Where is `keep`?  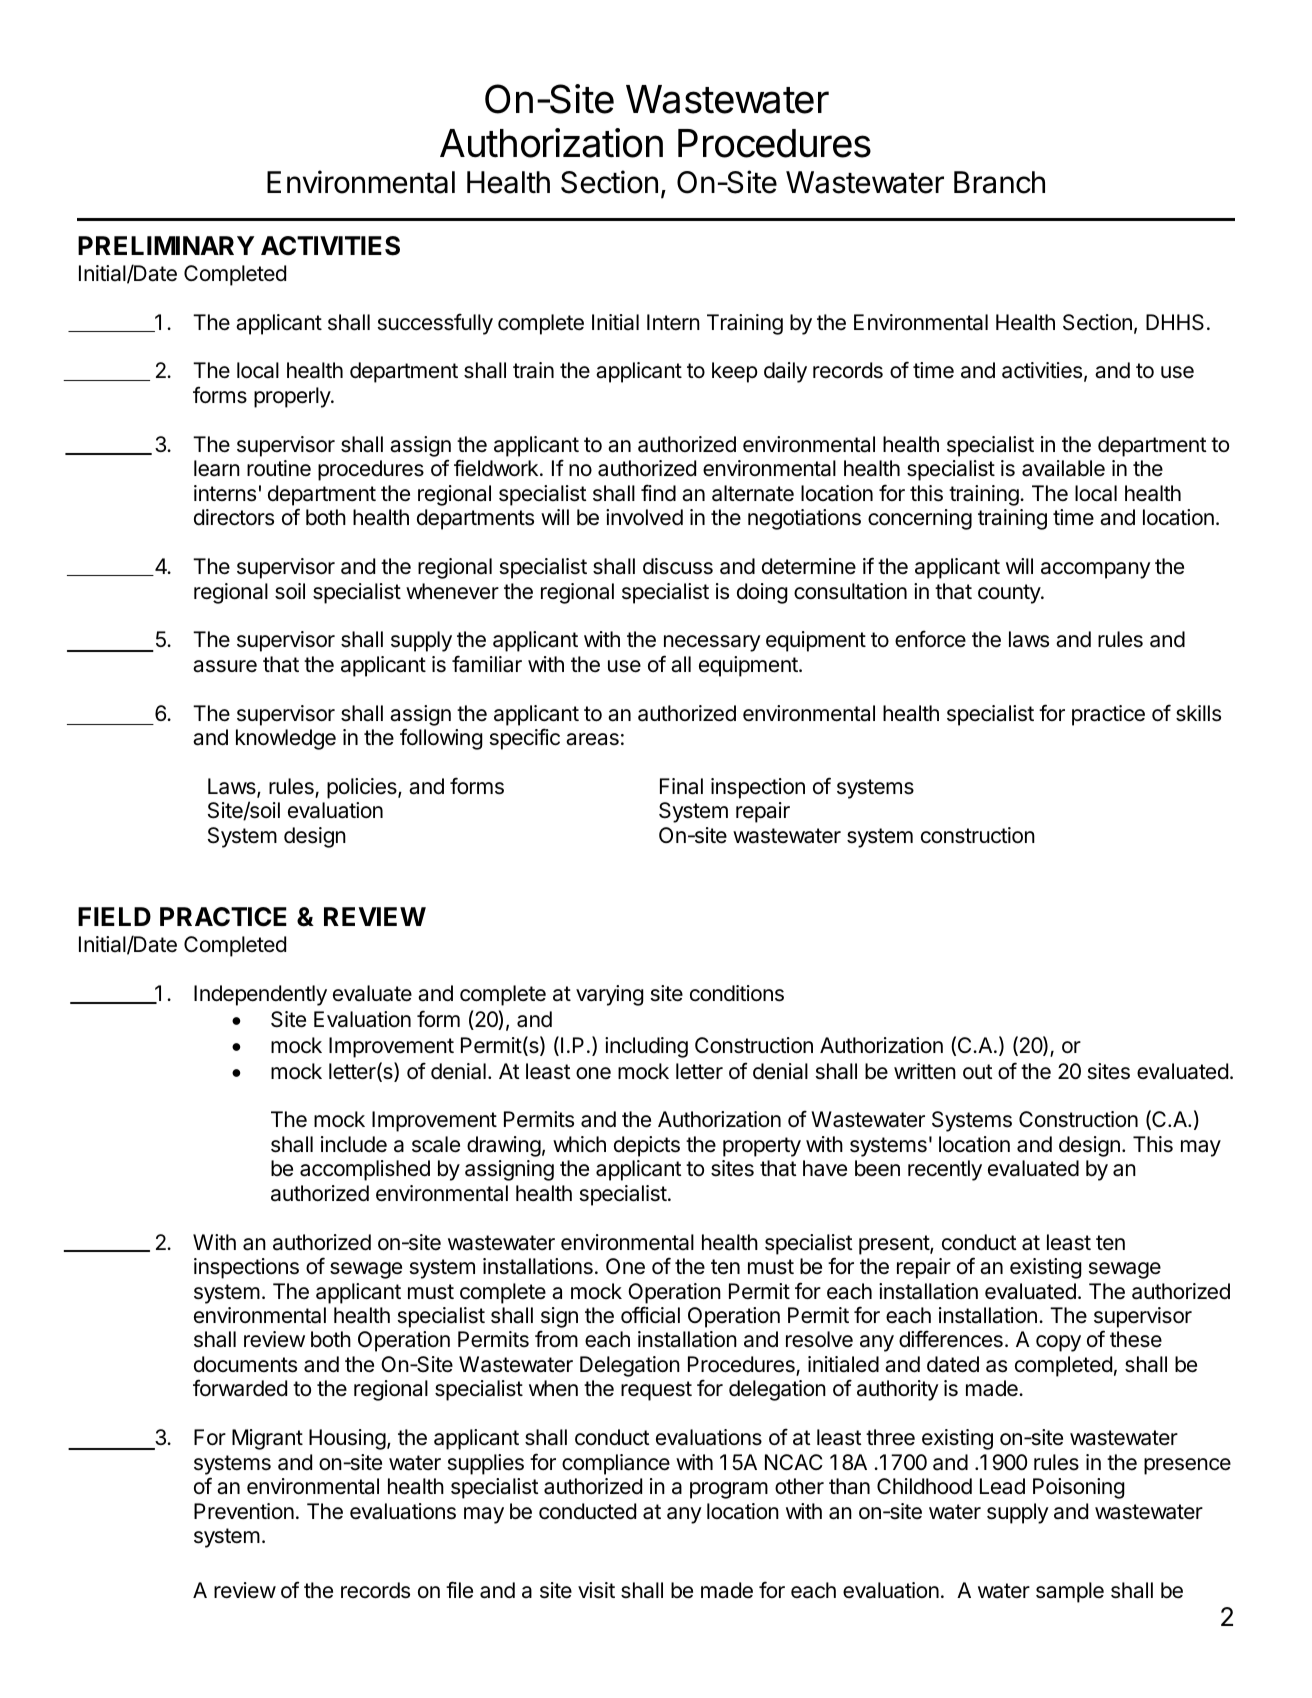 keep is located at coordinates (735, 372).
